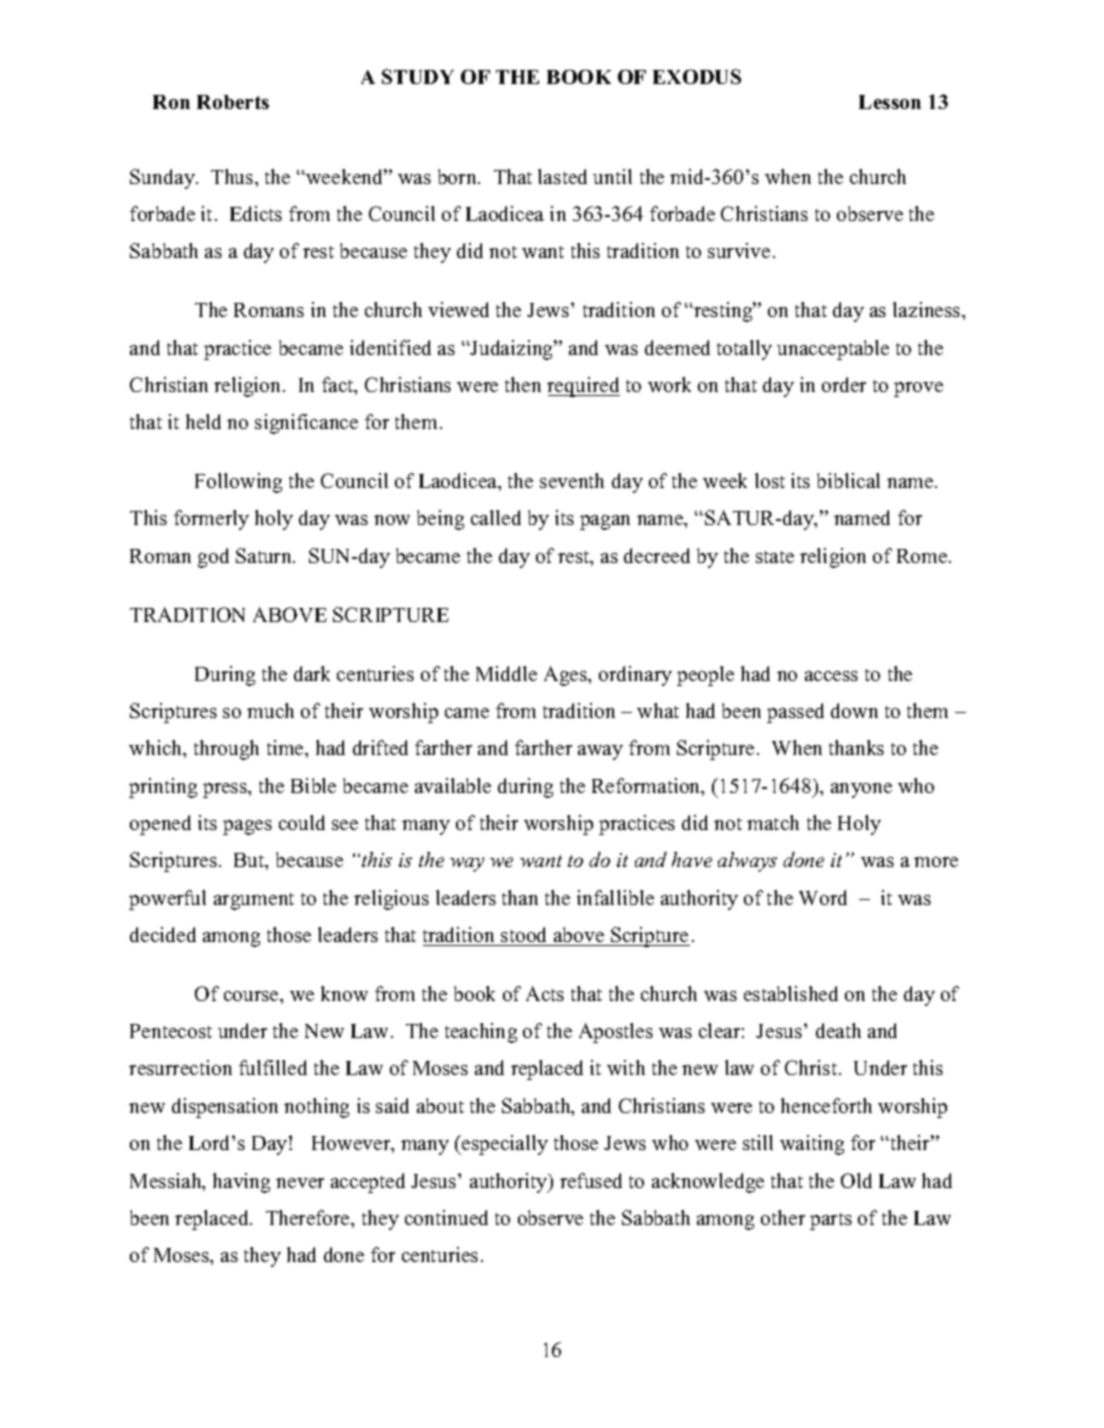  I want to click on lasted, so click(562, 176).
